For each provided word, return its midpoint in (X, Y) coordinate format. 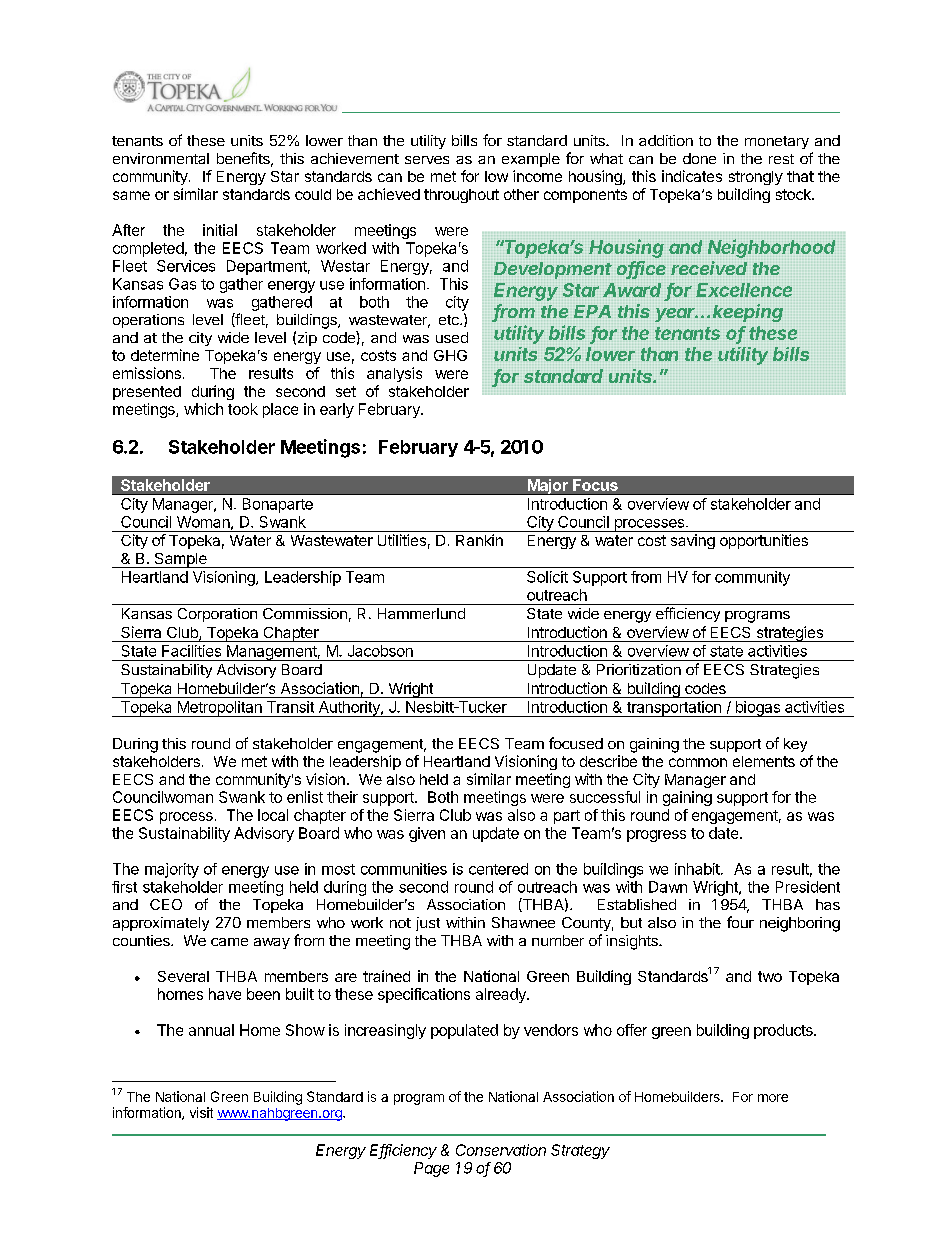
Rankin (479, 540)
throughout (461, 196)
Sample (180, 560)
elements (764, 761)
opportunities (764, 541)
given (427, 834)
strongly (756, 178)
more (773, 1098)
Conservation (501, 1150)
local (273, 815)
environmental (161, 158)
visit (201, 1112)
